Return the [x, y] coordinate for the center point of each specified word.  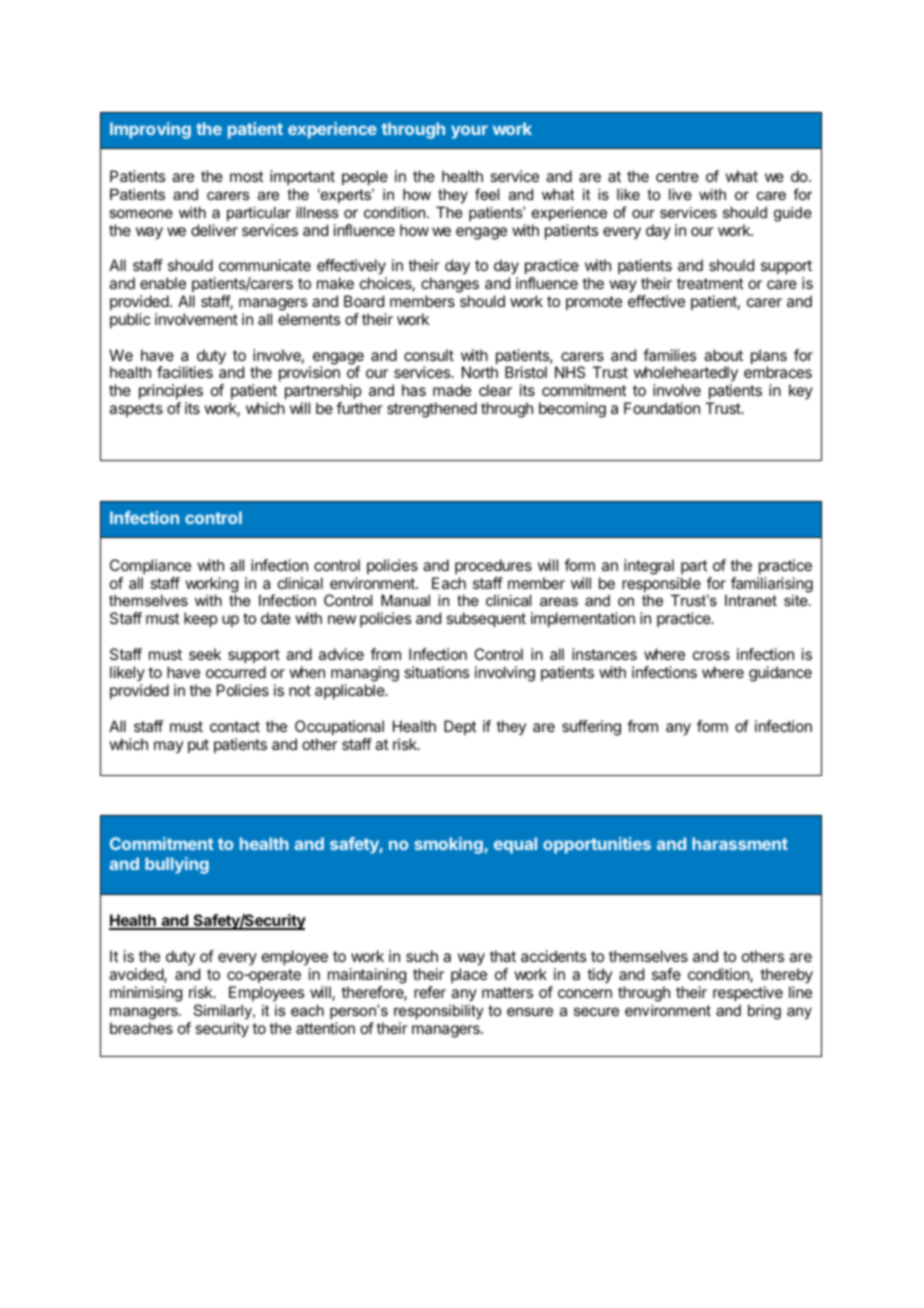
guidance [780, 674]
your [469, 132]
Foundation [662, 408]
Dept [460, 727]
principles [171, 393]
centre [677, 176]
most [246, 176]
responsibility [439, 1012]
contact [235, 726]
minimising [146, 994]
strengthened [432, 410]
